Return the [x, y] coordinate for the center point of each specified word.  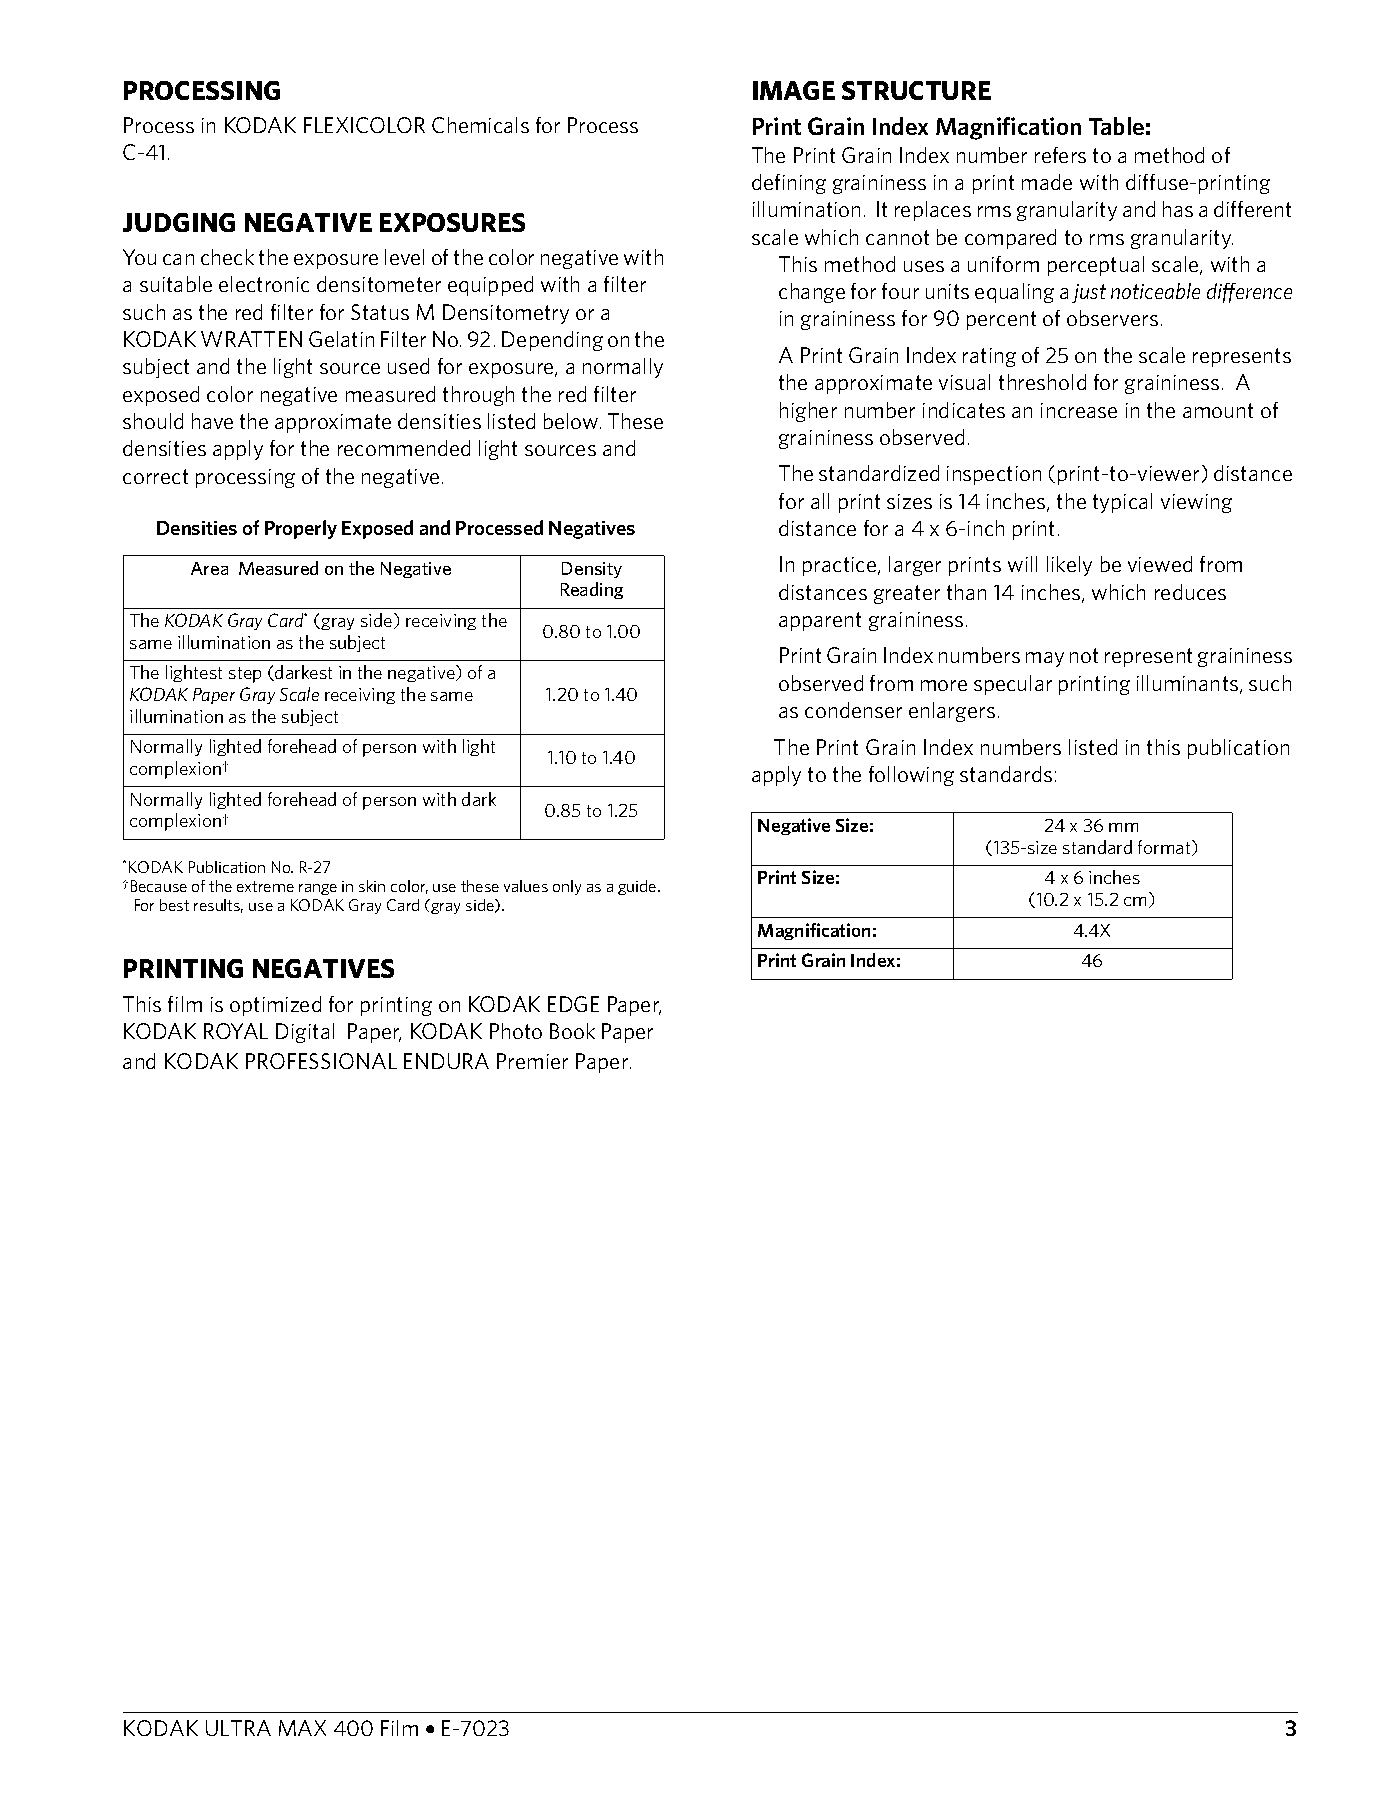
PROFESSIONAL [321, 1061]
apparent [820, 621]
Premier [532, 1061]
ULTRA [238, 1728]
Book [572, 1031]
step [245, 675]
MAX [302, 1728]
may [1045, 659]
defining [789, 184]
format [1165, 848]
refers [1060, 155]
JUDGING [179, 222]
